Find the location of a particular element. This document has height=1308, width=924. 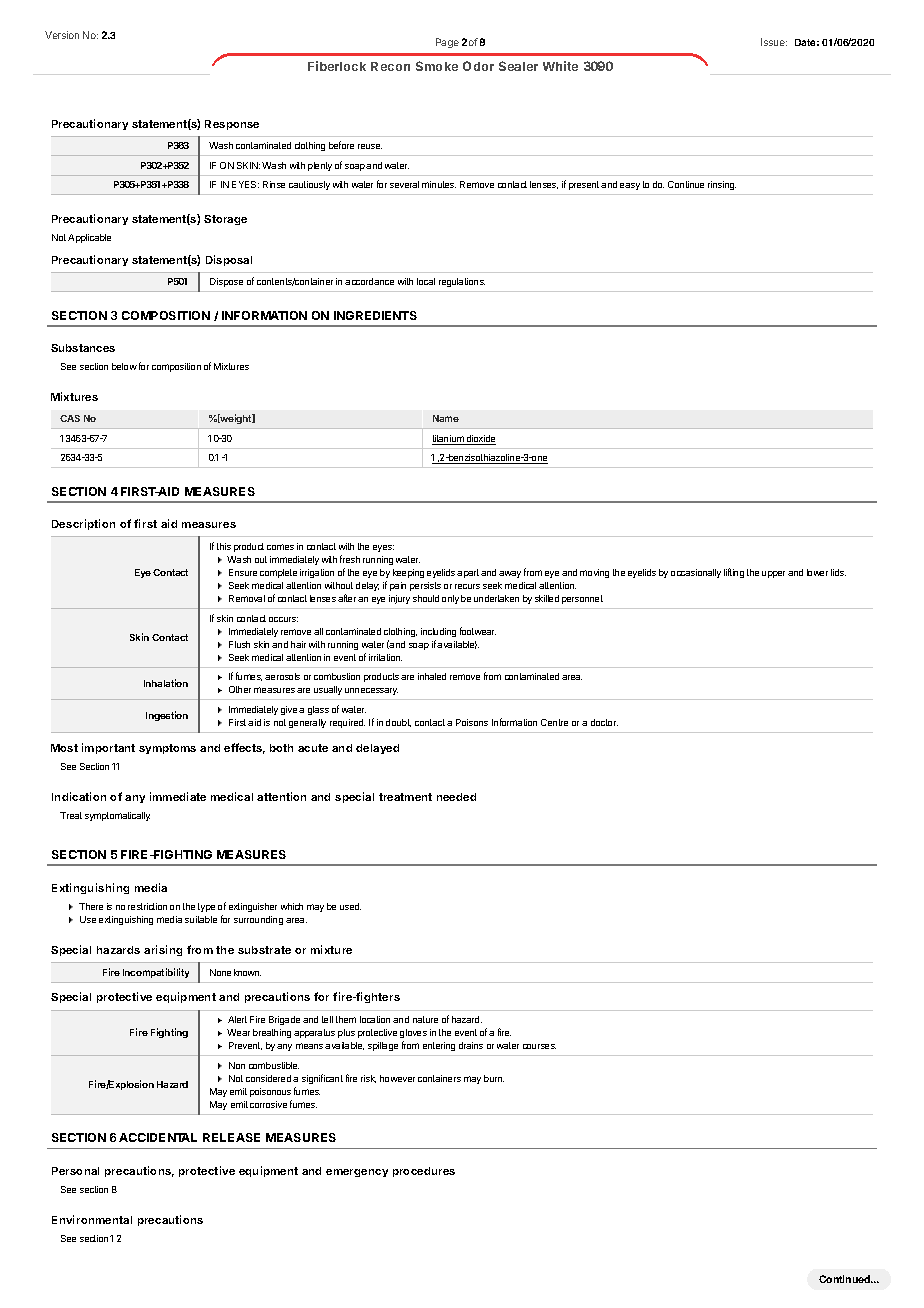

Indication is located at coordinates (79, 796).
